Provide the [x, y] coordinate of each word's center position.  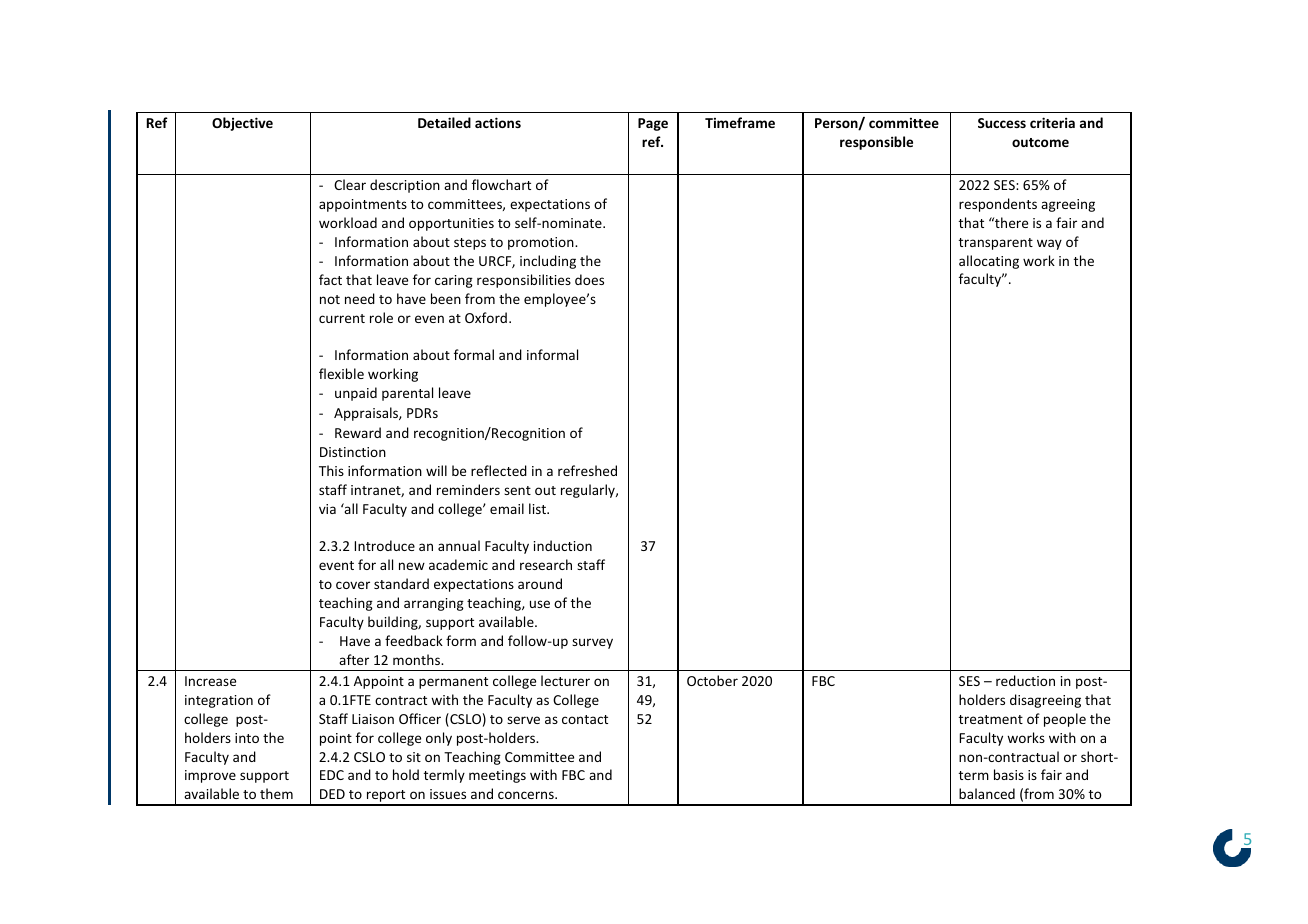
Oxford [486, 317]
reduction [1025, 680]
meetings [497, 776]
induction [563, 545]
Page [653, 124]
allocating [989, 262]
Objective [242, 124]
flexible [341, 373]
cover [353, 585]
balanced [987, 793]
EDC [332, 775]
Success [1002, 123]
